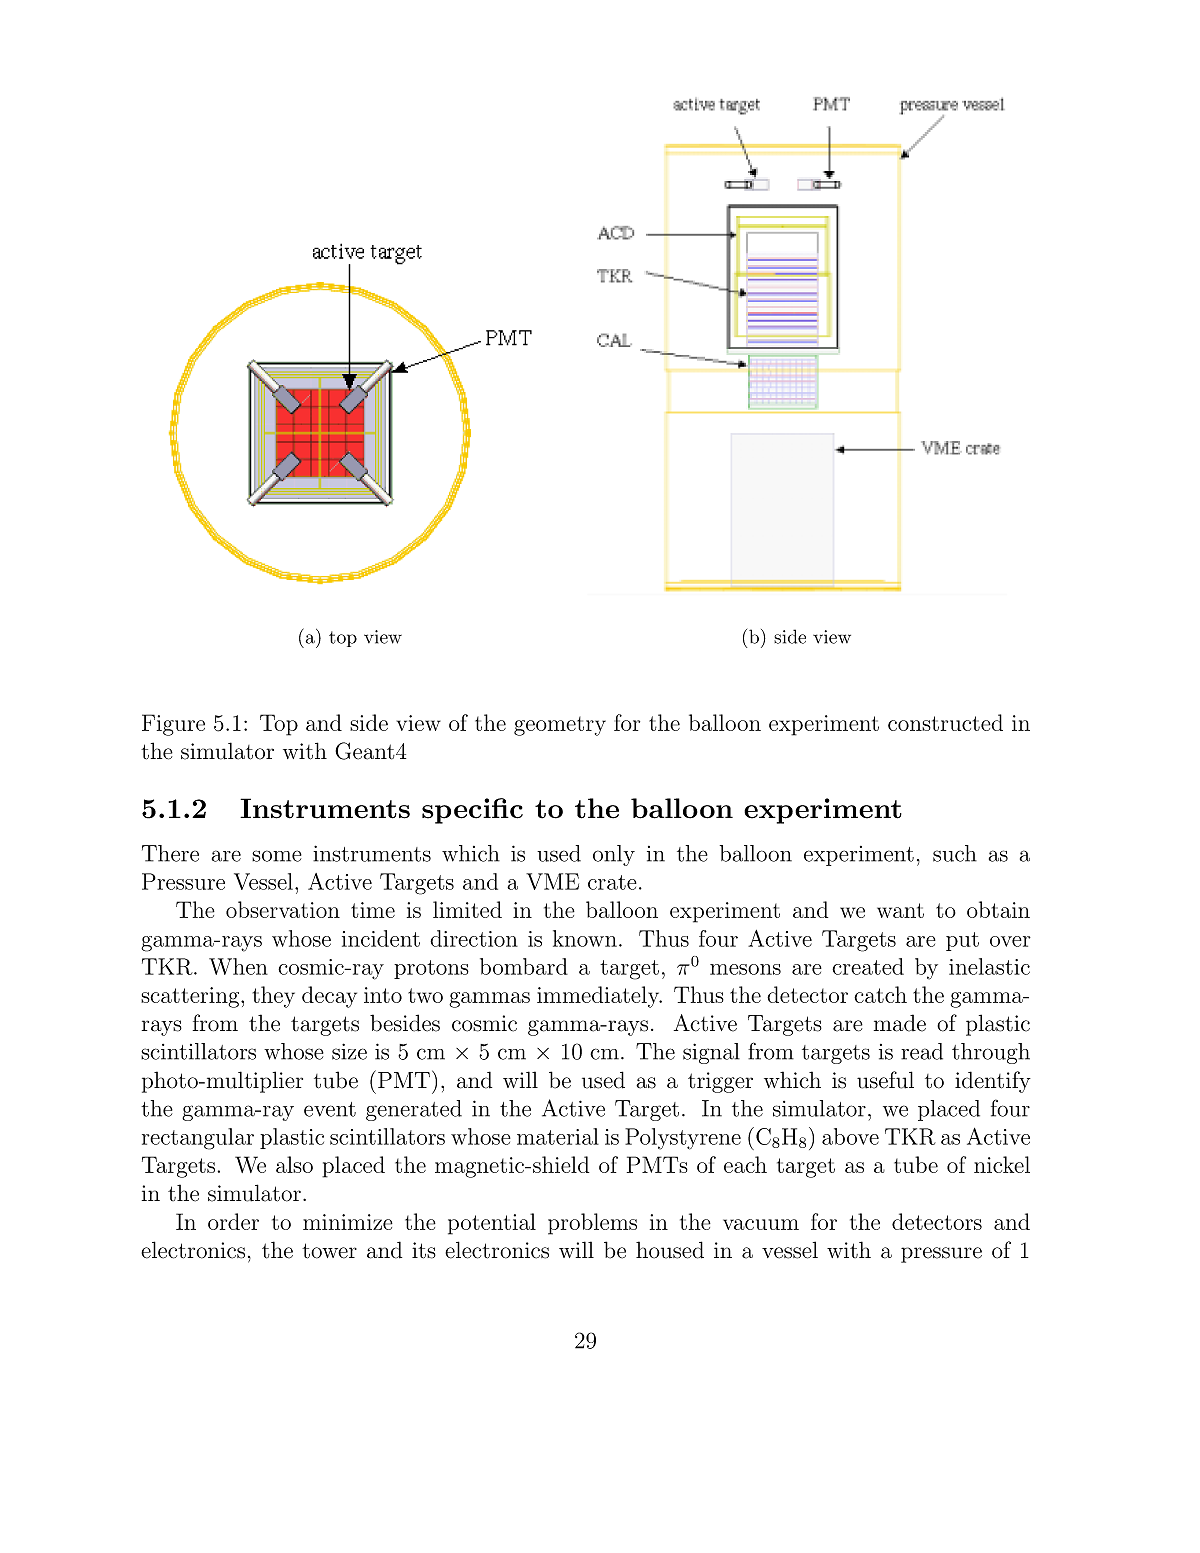 The image size is (1200, 1553). Describe the element at coordinates (233, 1221) in the image. I see `order` at that location.
